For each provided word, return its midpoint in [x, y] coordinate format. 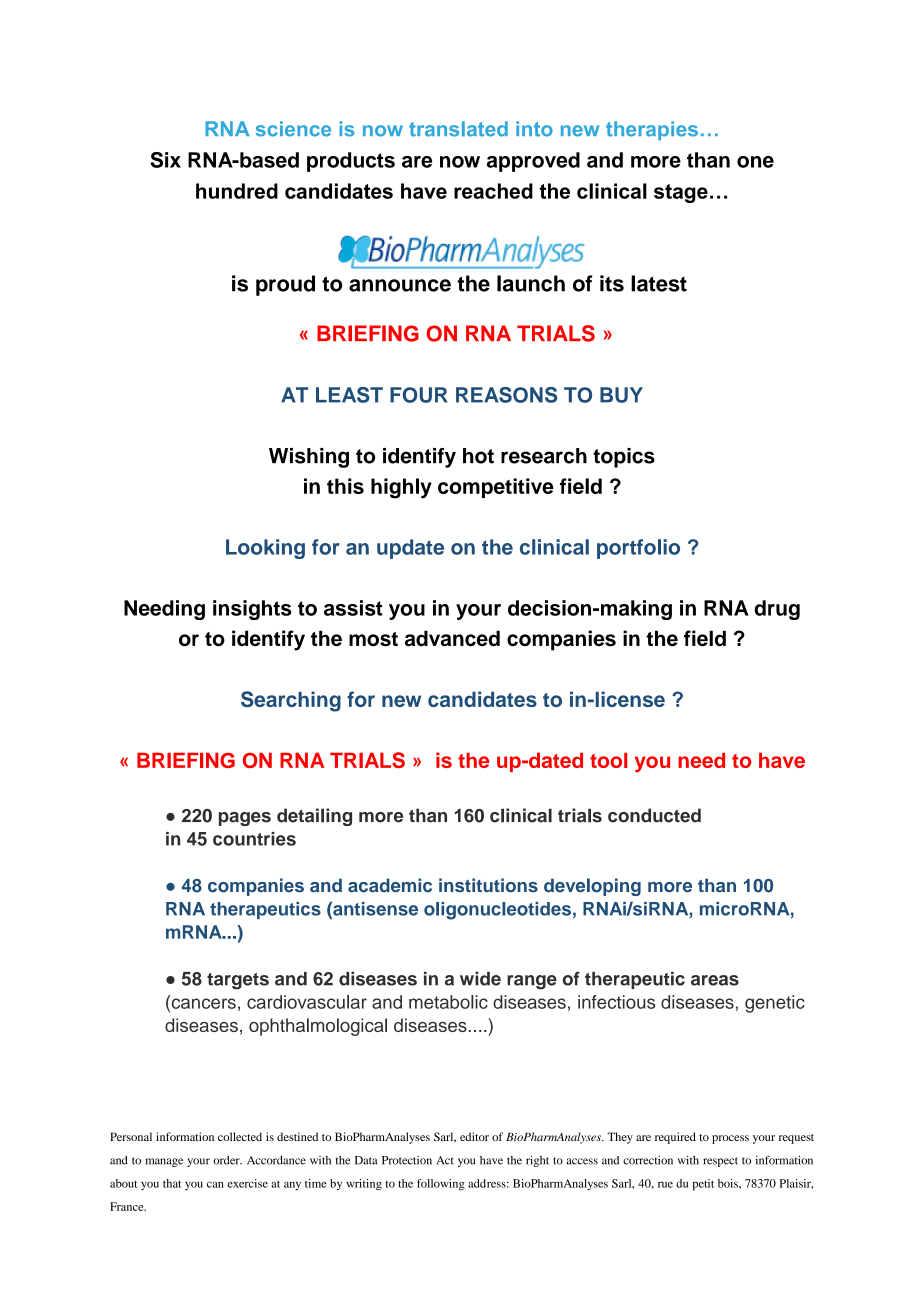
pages [245, 819]
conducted [654, 815]
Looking [265, 549]
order [227, 1160]
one [755, 162]
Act [445, 1160]
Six [165, 160]
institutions [488, 885]
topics [624, 458]
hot [478, 456]
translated [458, 129]
